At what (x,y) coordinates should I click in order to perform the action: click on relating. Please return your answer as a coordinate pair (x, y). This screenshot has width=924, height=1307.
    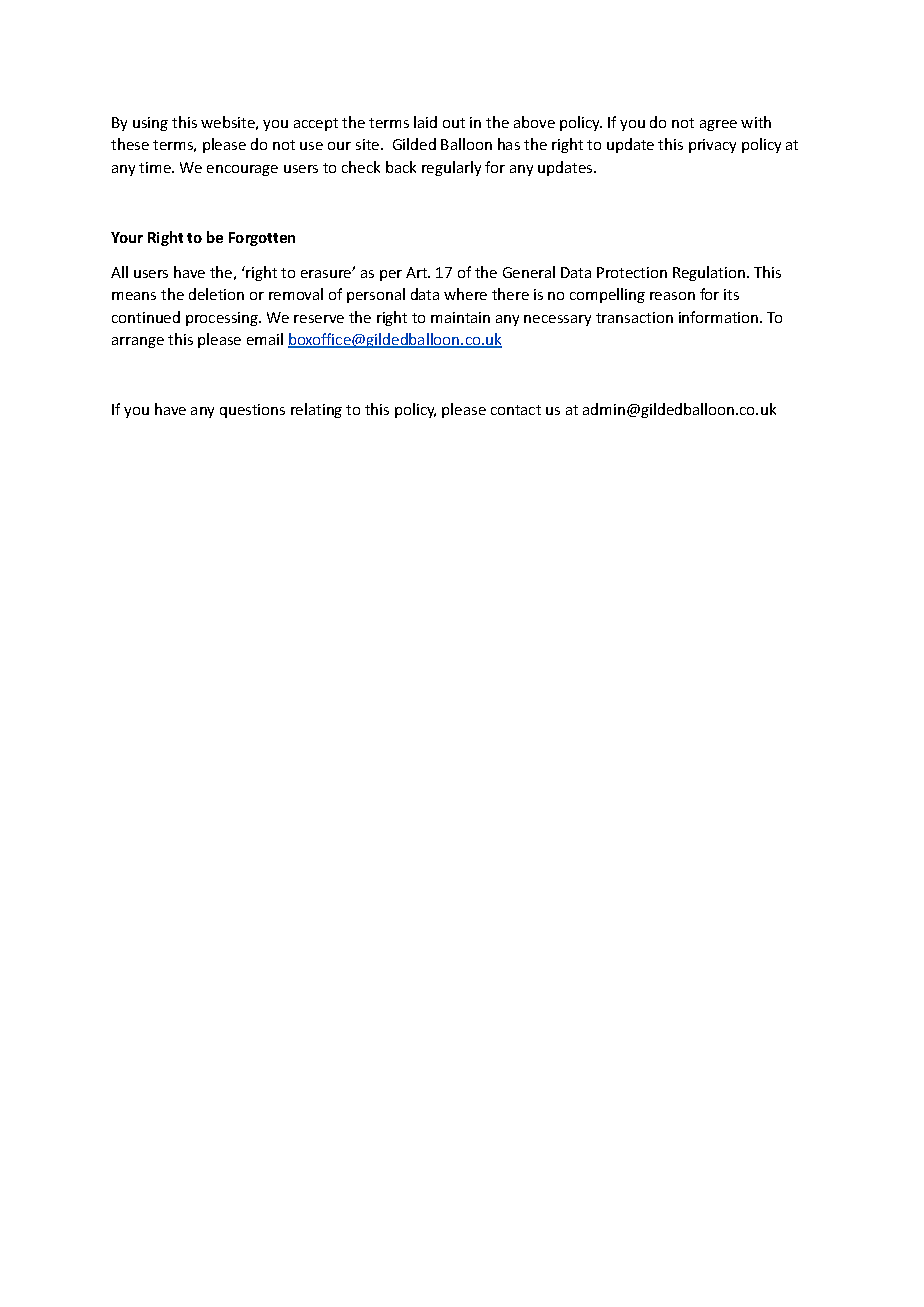
    Looking at the image, I should click on (316, 410).
